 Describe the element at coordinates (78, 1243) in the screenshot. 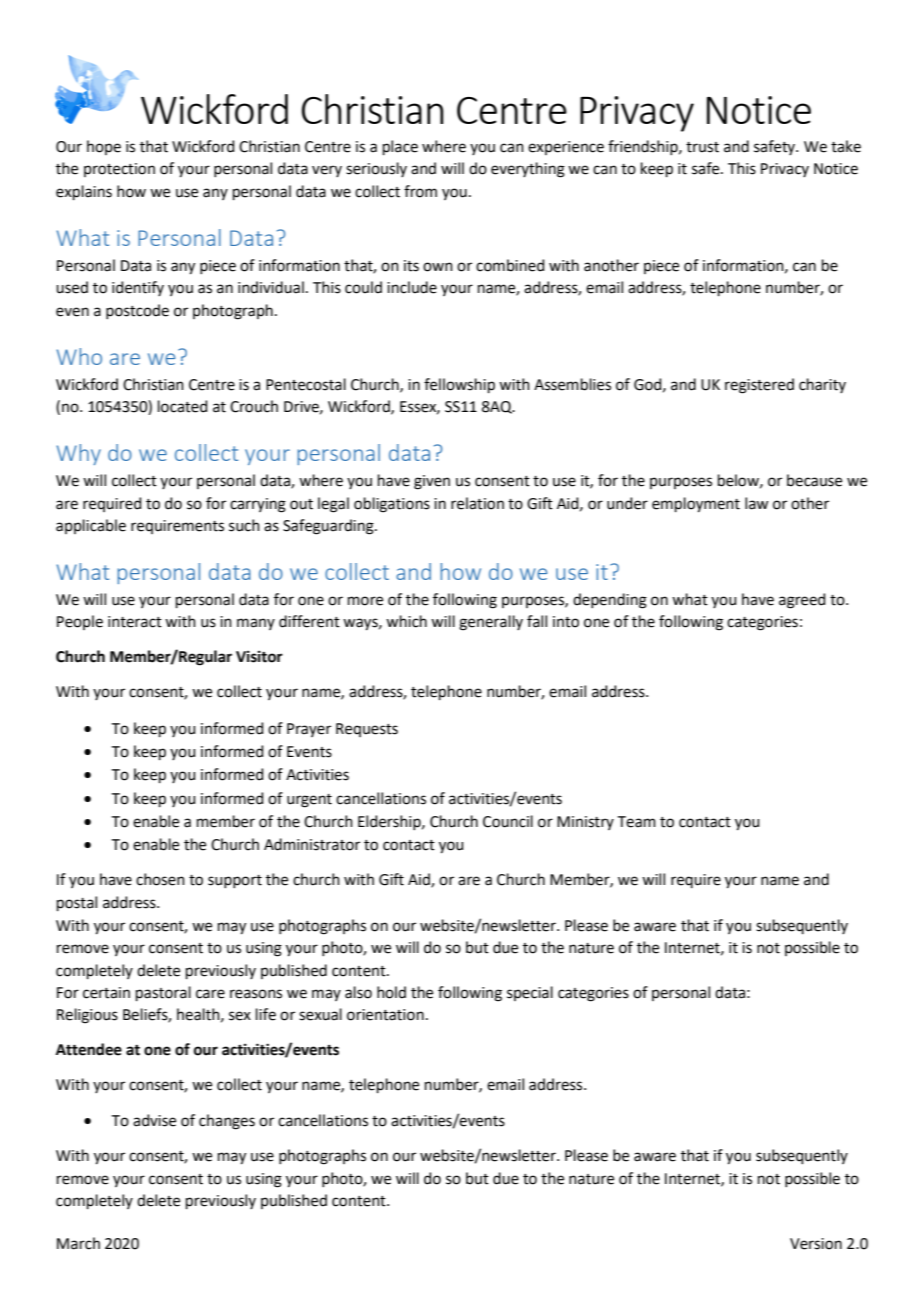

I see `March` at that location.
